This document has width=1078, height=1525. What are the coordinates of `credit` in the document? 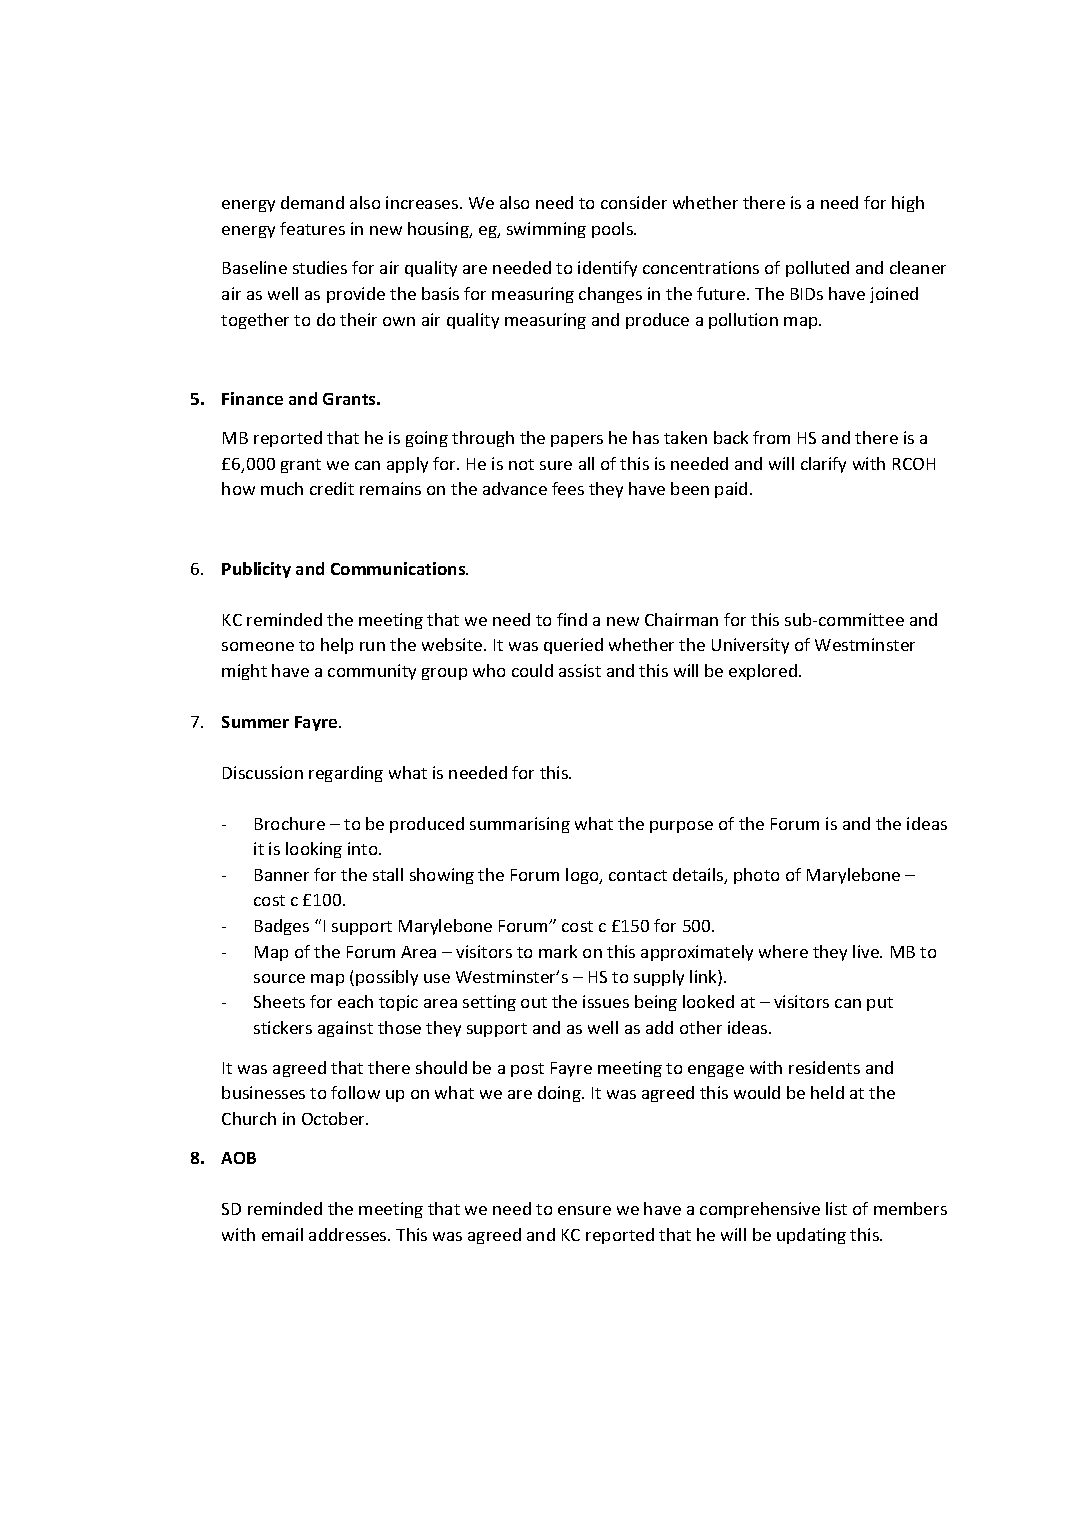 It's located at (332, 488).
